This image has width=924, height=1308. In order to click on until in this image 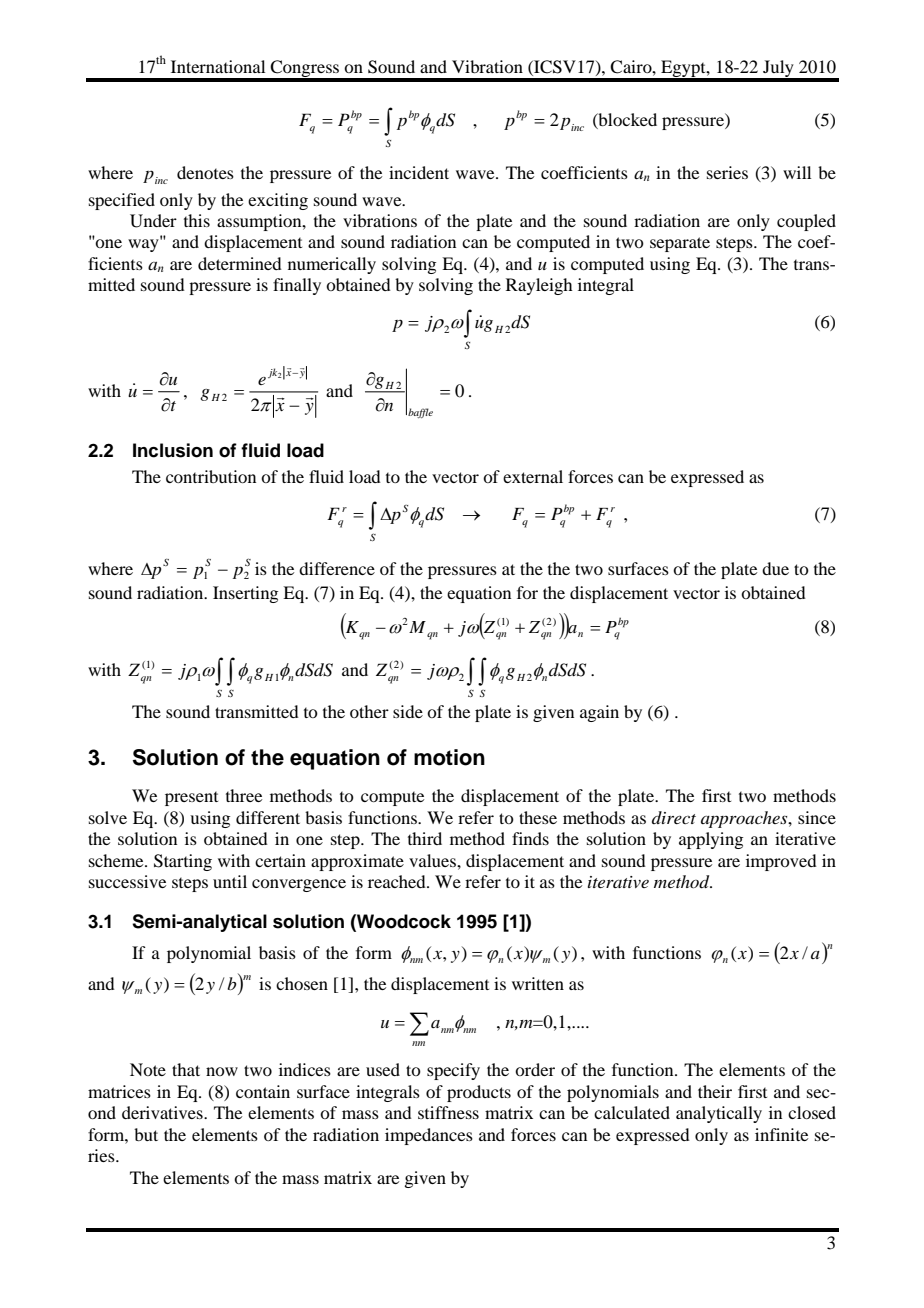, I will do `click(230, 881)`.
